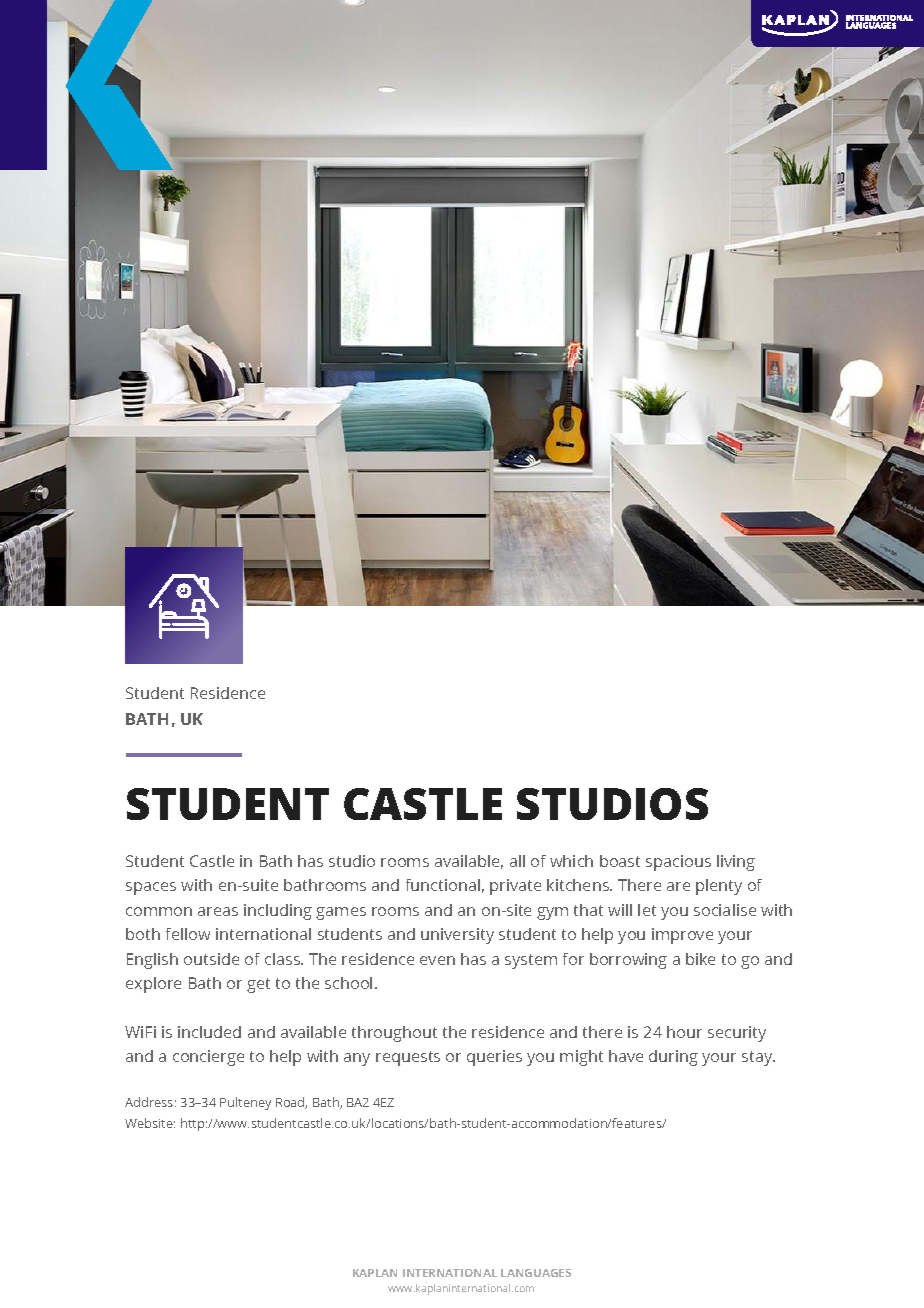 This screenshot has width=924, height=1308. What do you see at coordinates (684, 1032) in the screenshot?
I see `hour` at bounding box center [684, 1032].
